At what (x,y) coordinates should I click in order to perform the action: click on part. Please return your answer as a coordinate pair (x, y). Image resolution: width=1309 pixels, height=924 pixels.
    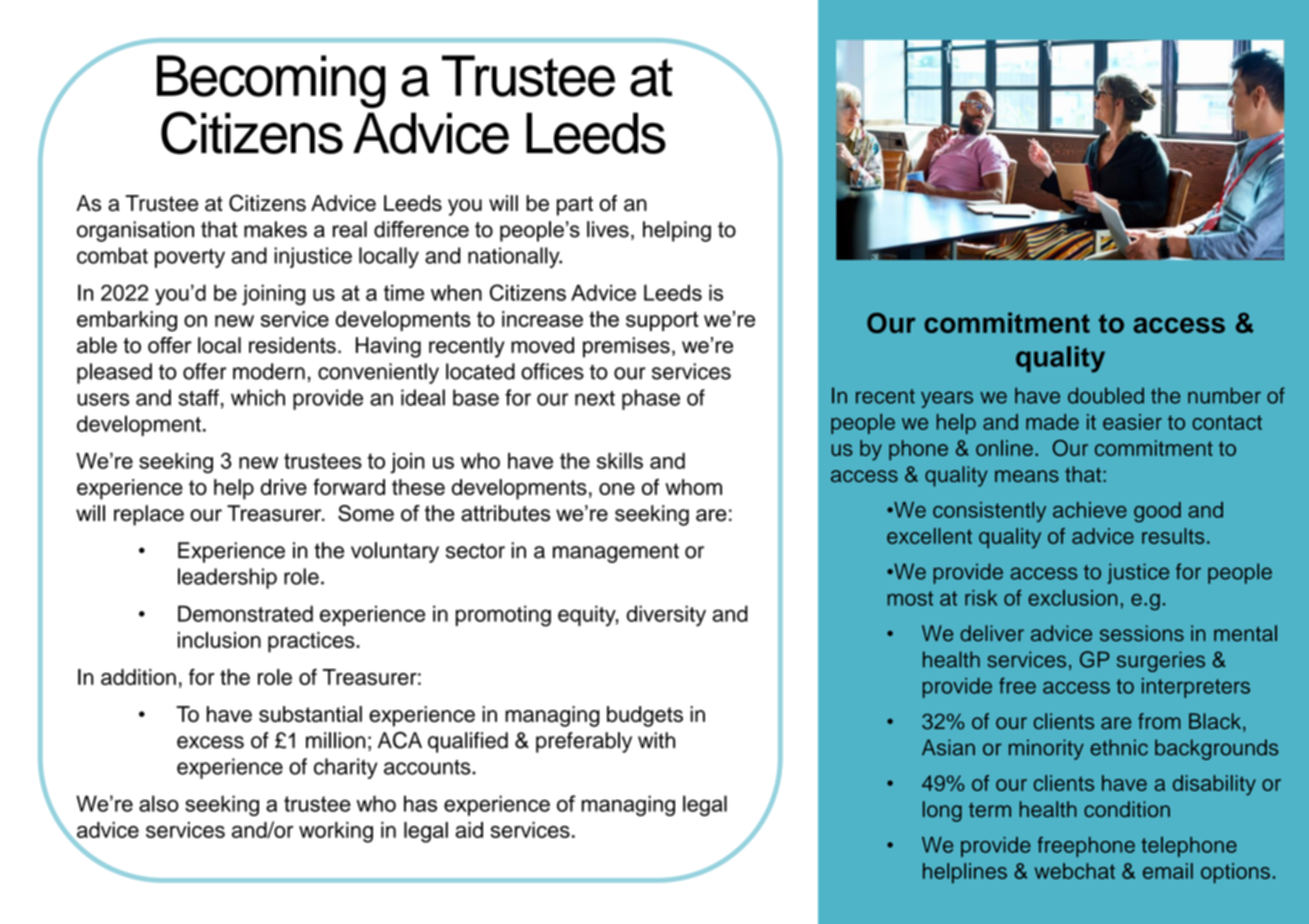
    Looking at the image, I should click on (575, 206).
